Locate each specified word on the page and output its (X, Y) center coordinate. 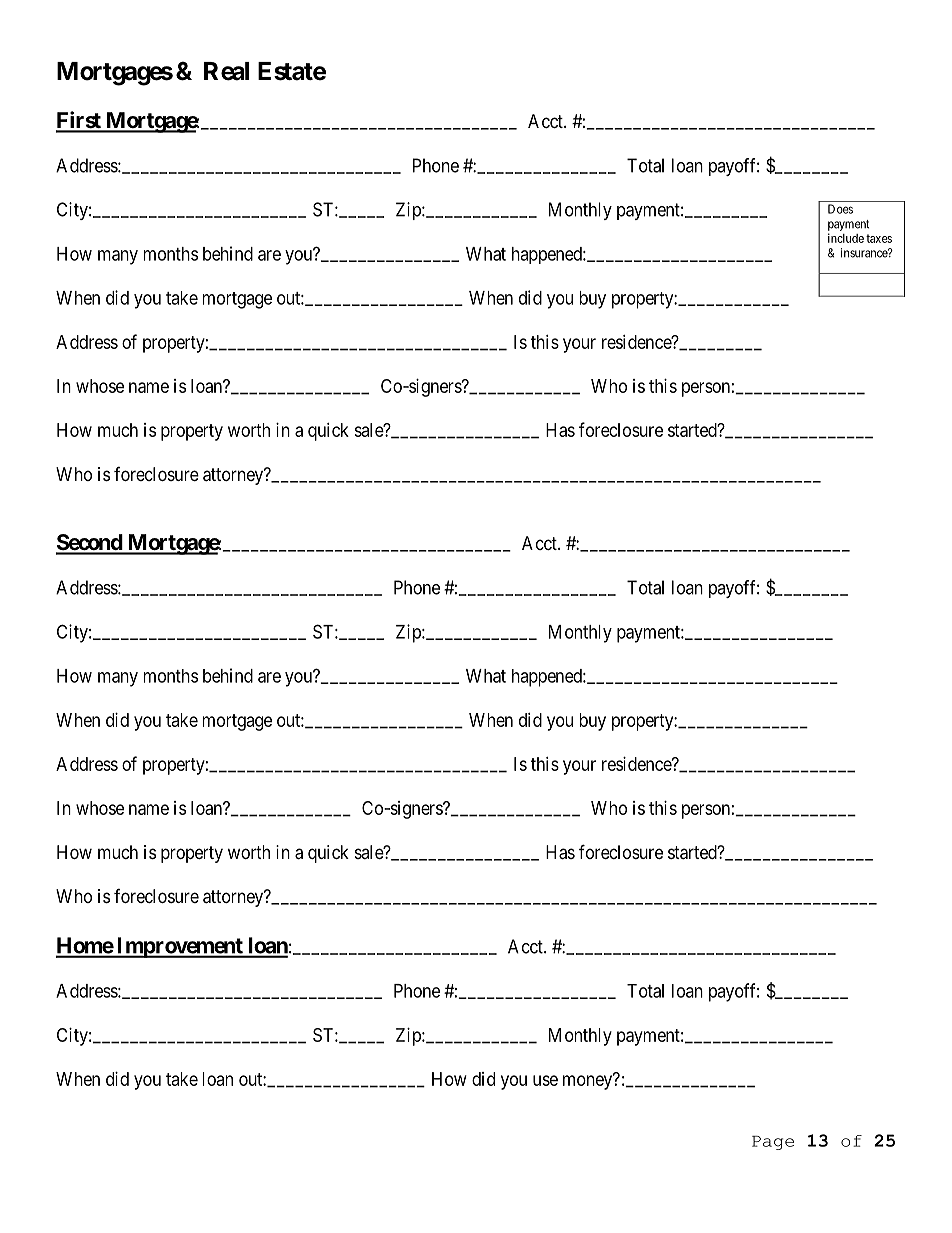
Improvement (179, 947)
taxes (879, 238)
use (545, 1080)
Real (226, 71)
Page (773, 1143)
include (846, 238)
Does (840, 209)
